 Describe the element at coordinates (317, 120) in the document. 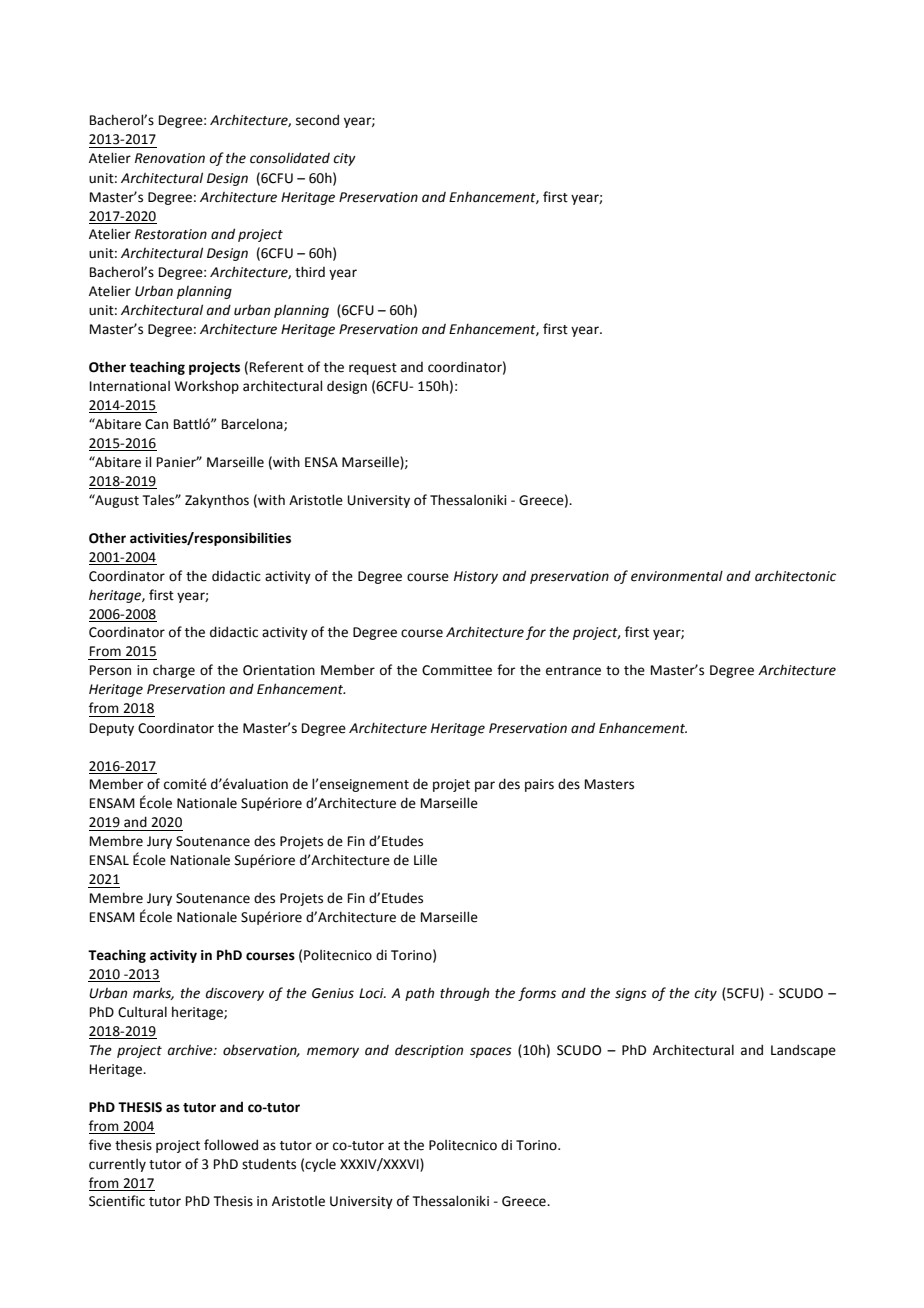

I see `second` at that location.
